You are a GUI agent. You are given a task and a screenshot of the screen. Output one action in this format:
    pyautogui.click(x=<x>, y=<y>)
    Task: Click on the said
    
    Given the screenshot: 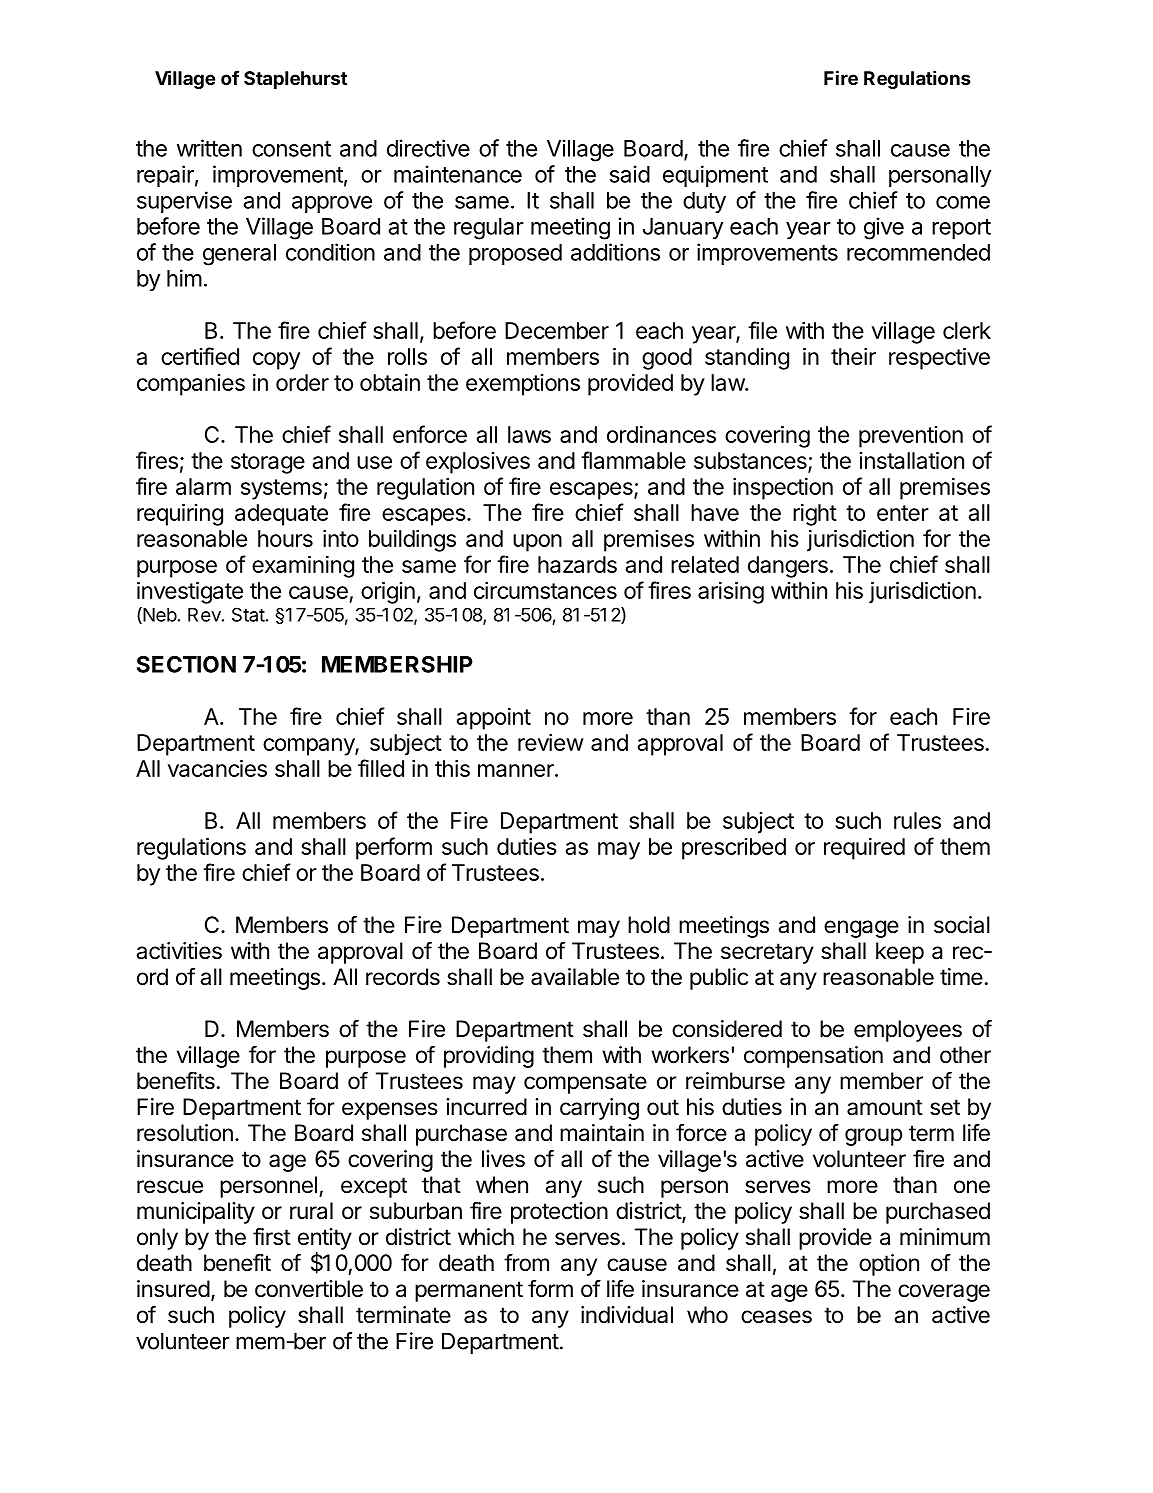 What is the action you would take?
    pyautogui.click(x=630, y=174)
